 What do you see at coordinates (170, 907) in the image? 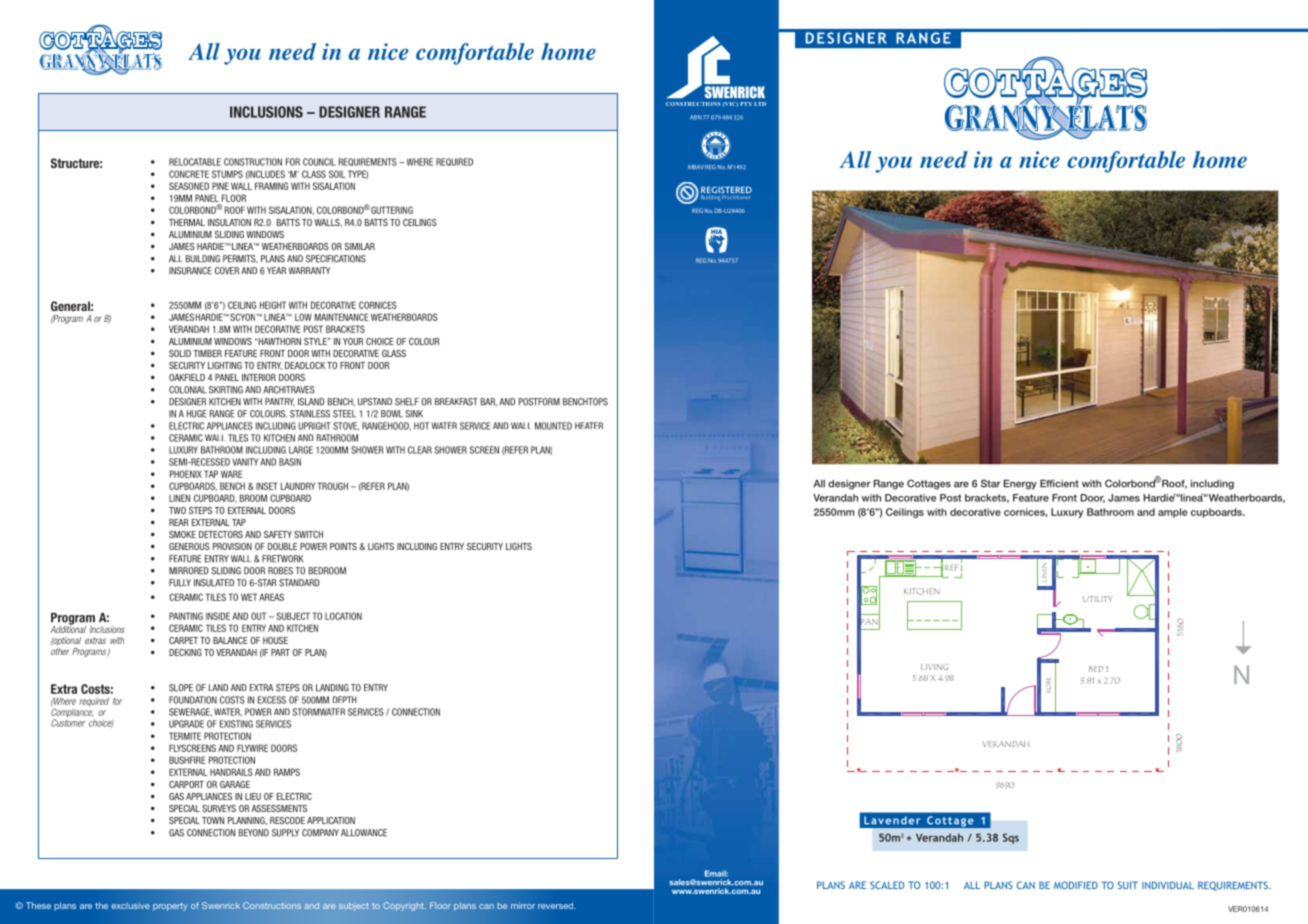
I see `property` at bounding box center [170, 907].
